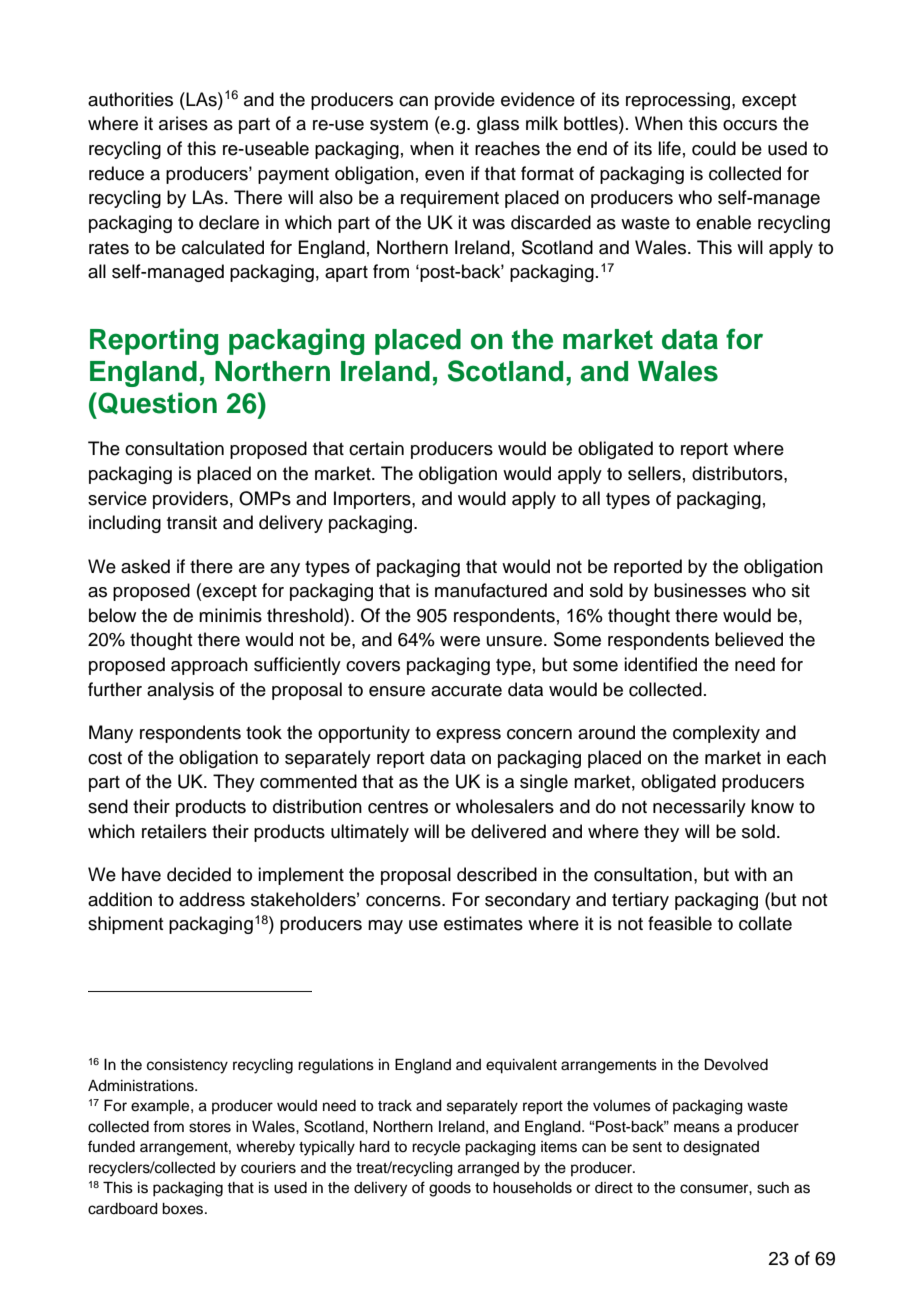  Describe the element at coordinates (714, 148) in the screenshot. I see `could` at that location.
